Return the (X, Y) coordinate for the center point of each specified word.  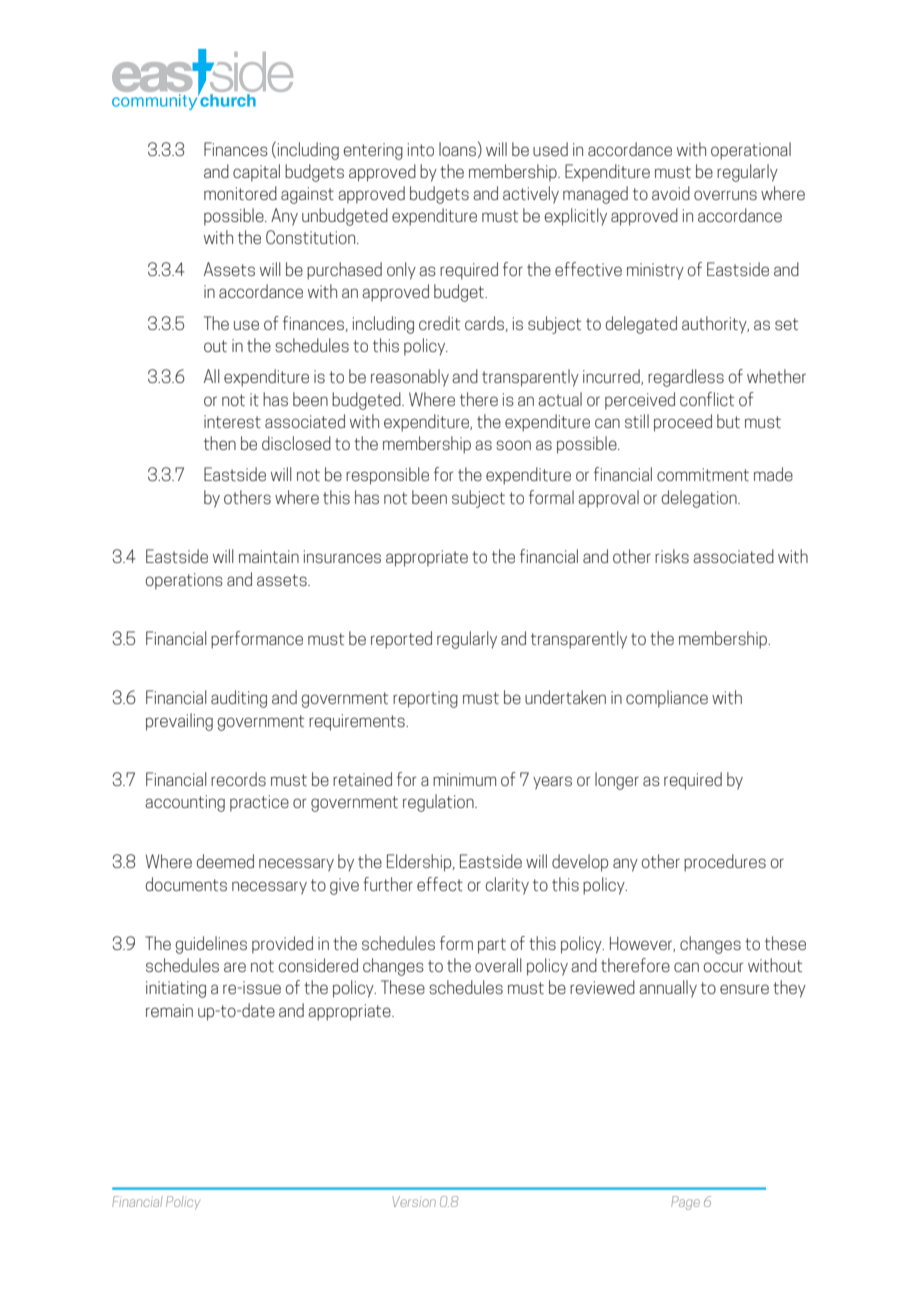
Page (685, 1203)
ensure (744, 989)
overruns (725, 195)
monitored (240, 193)
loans (457, 149)
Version (414, 1201)
